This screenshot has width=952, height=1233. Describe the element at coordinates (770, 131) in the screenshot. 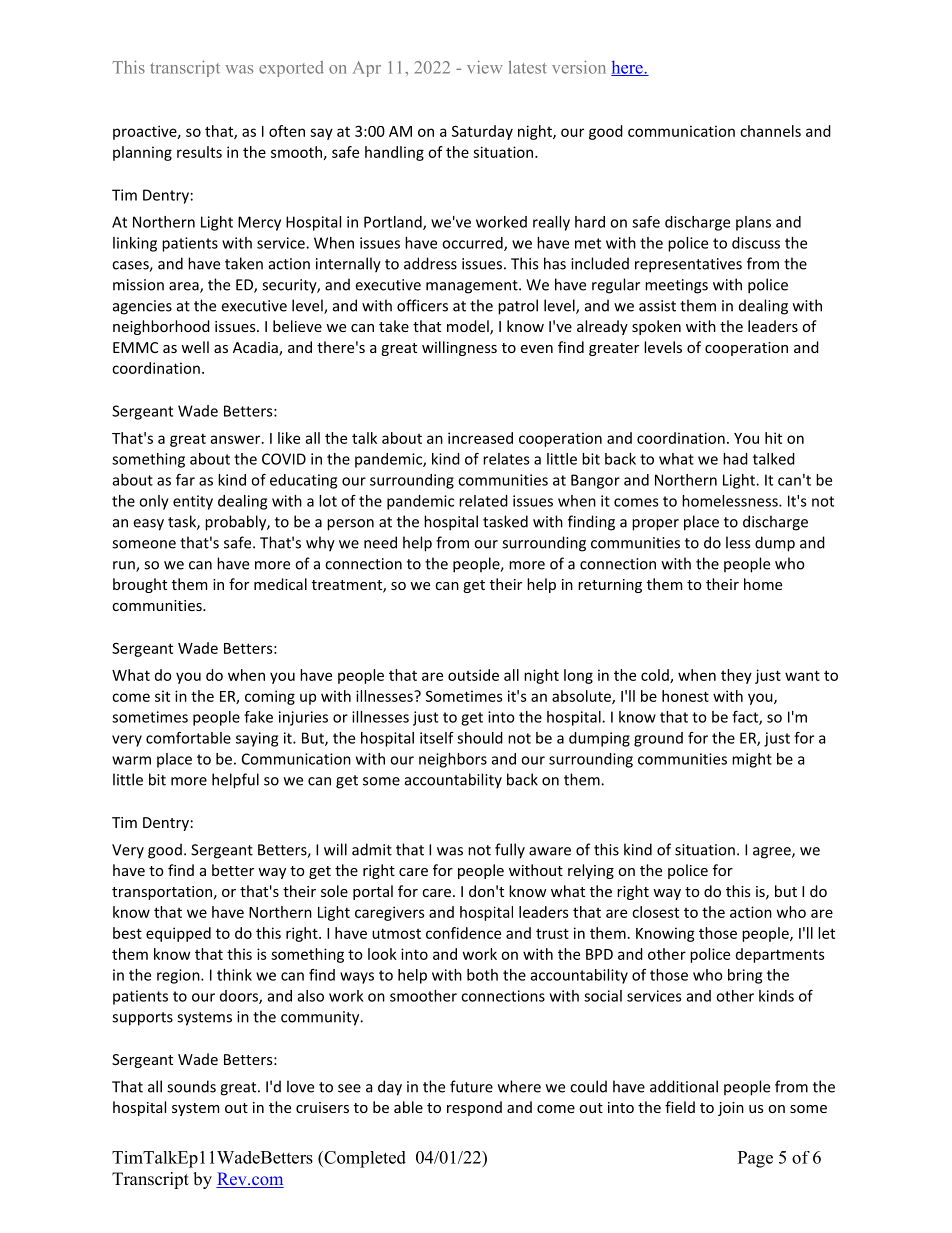

I see `channels` at that location.
